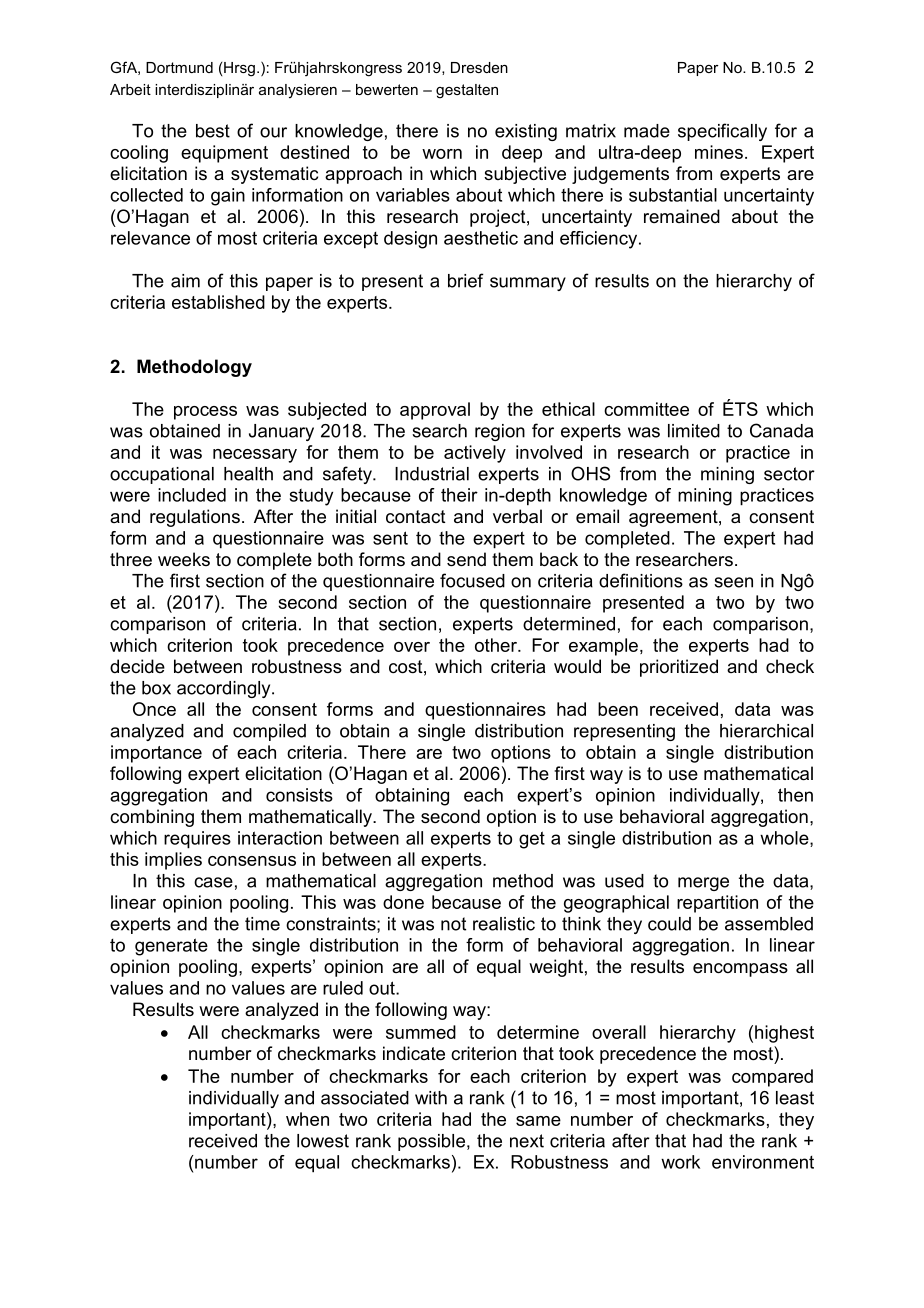 This page has height=1308, width=924. I want to click on best, so click(213, 131).
